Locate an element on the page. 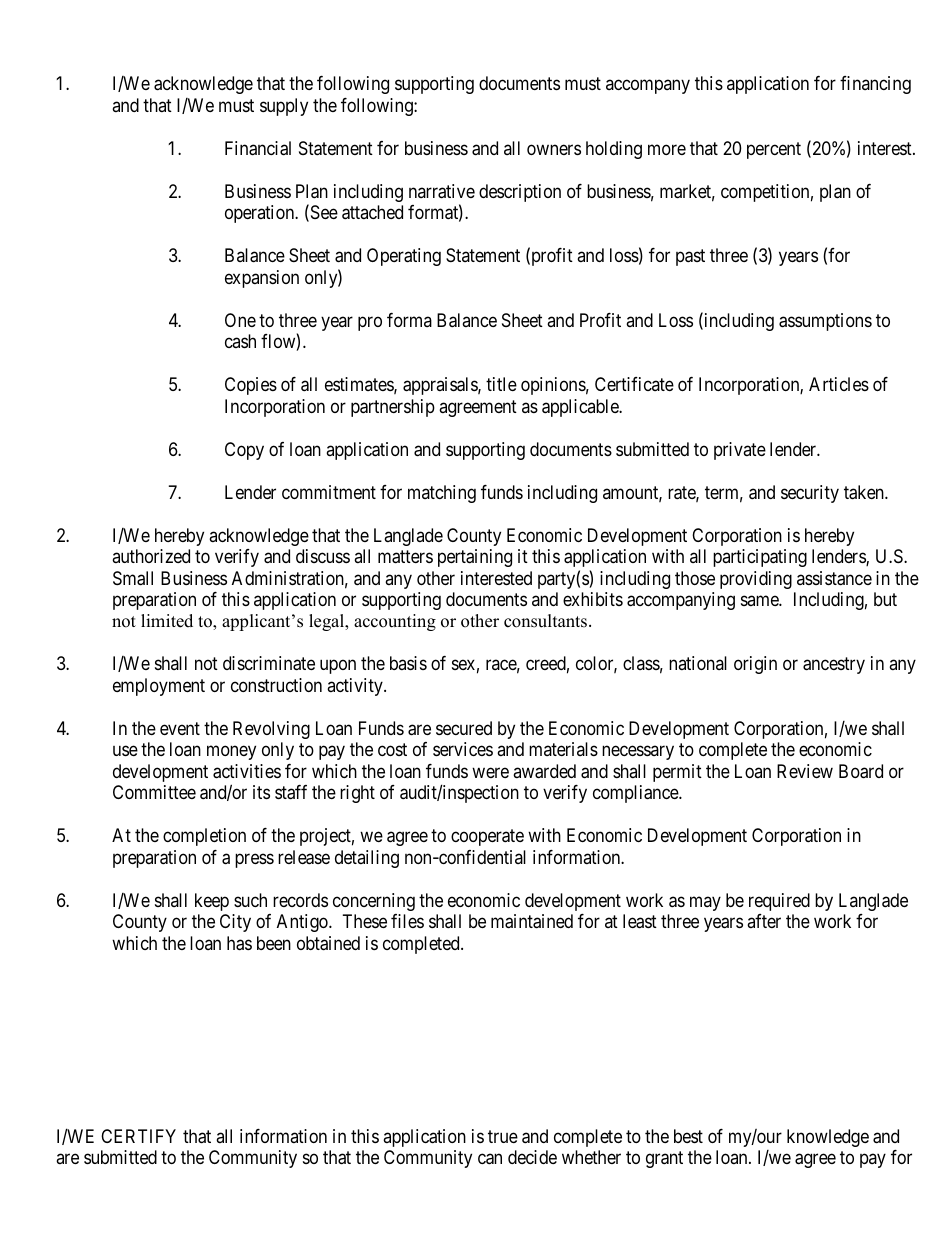 Image resolution: width=952 pixels, height=1233 pixels. Articles is located at coordinates (839, 384).
